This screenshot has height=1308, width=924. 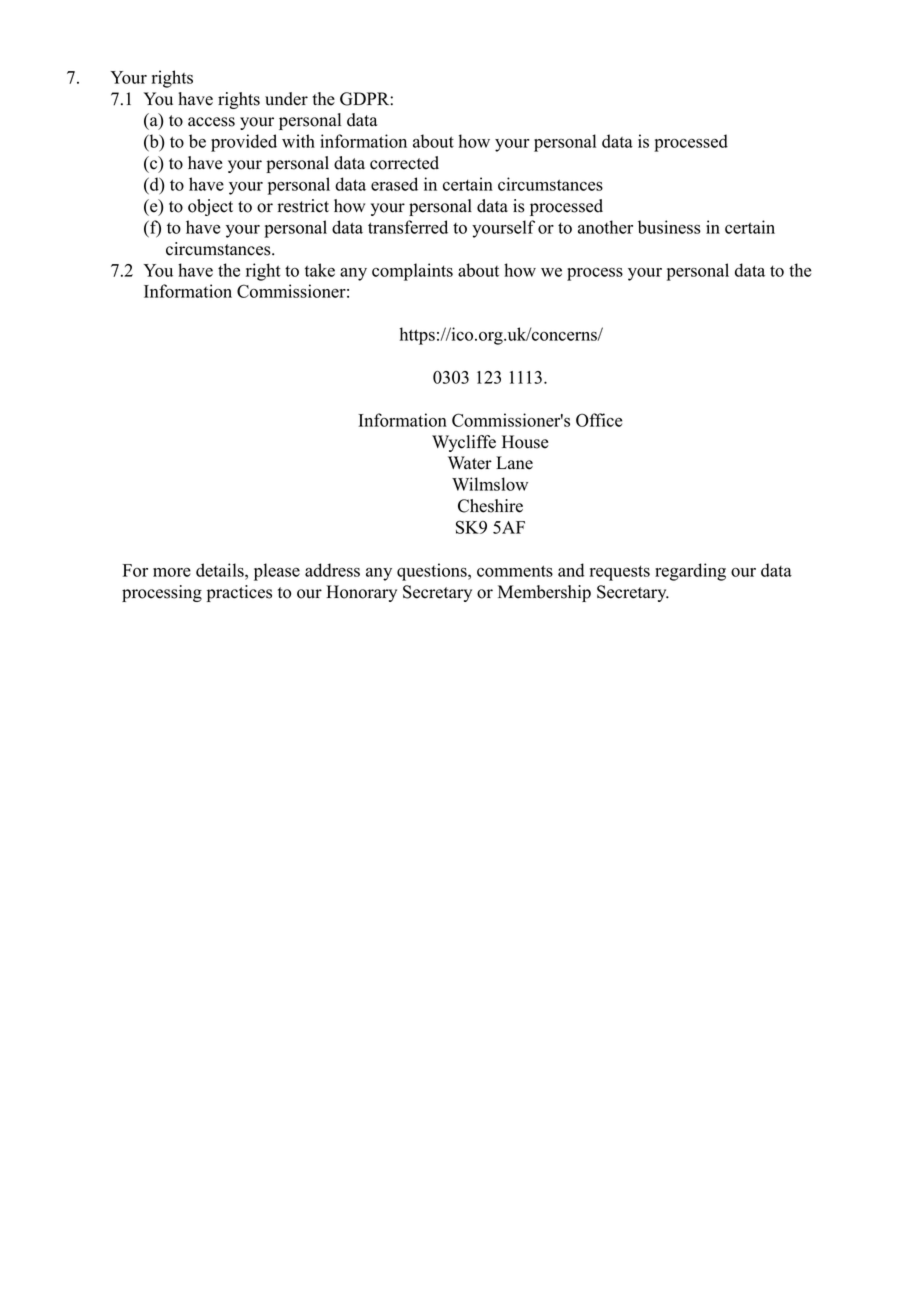 What do you see at coordinates (404, 163) in the screenshot?
I see `corrected` at bounding box center [404, 163].
